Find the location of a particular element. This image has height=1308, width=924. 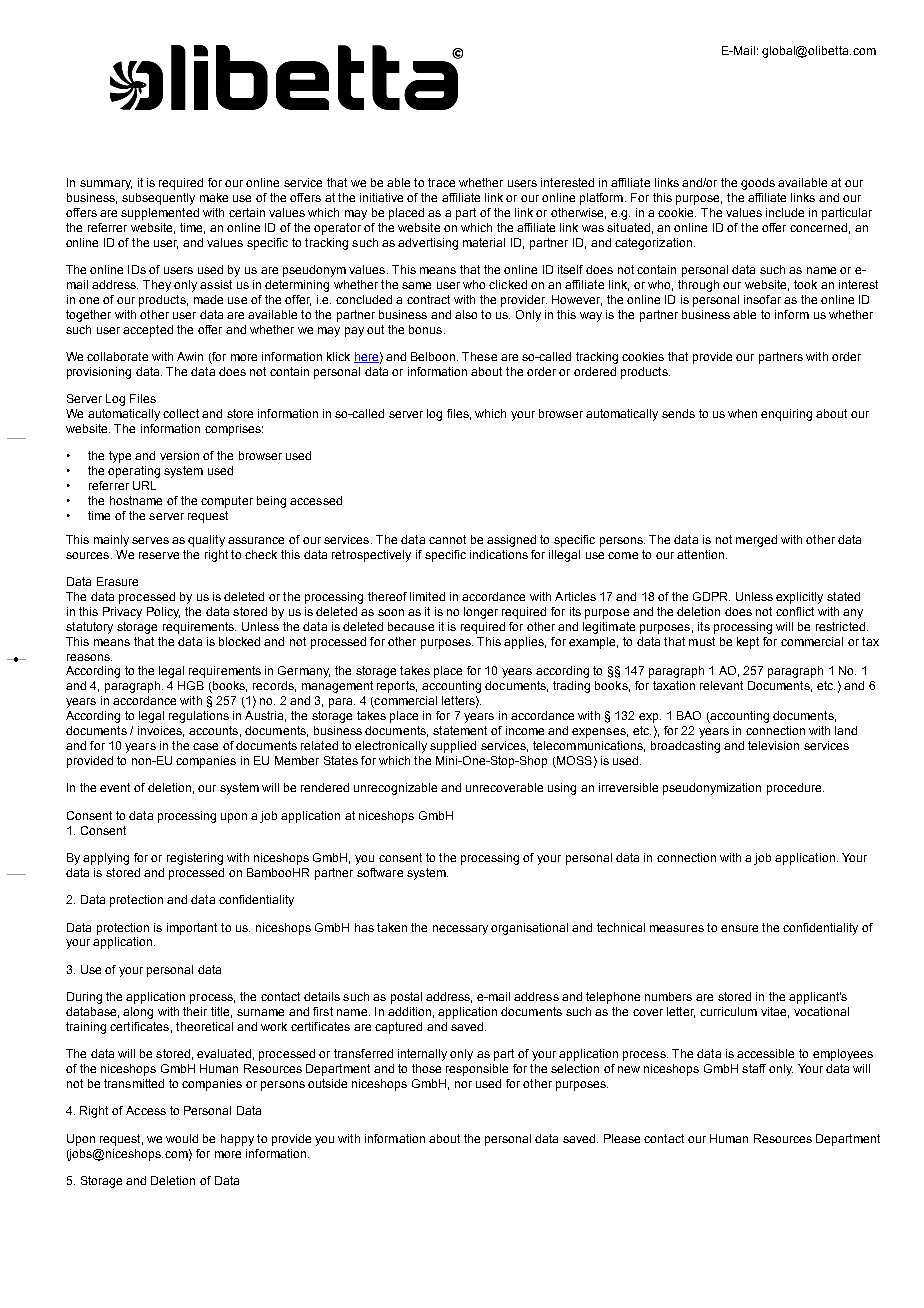

These is located at coordinates (479, 356).
